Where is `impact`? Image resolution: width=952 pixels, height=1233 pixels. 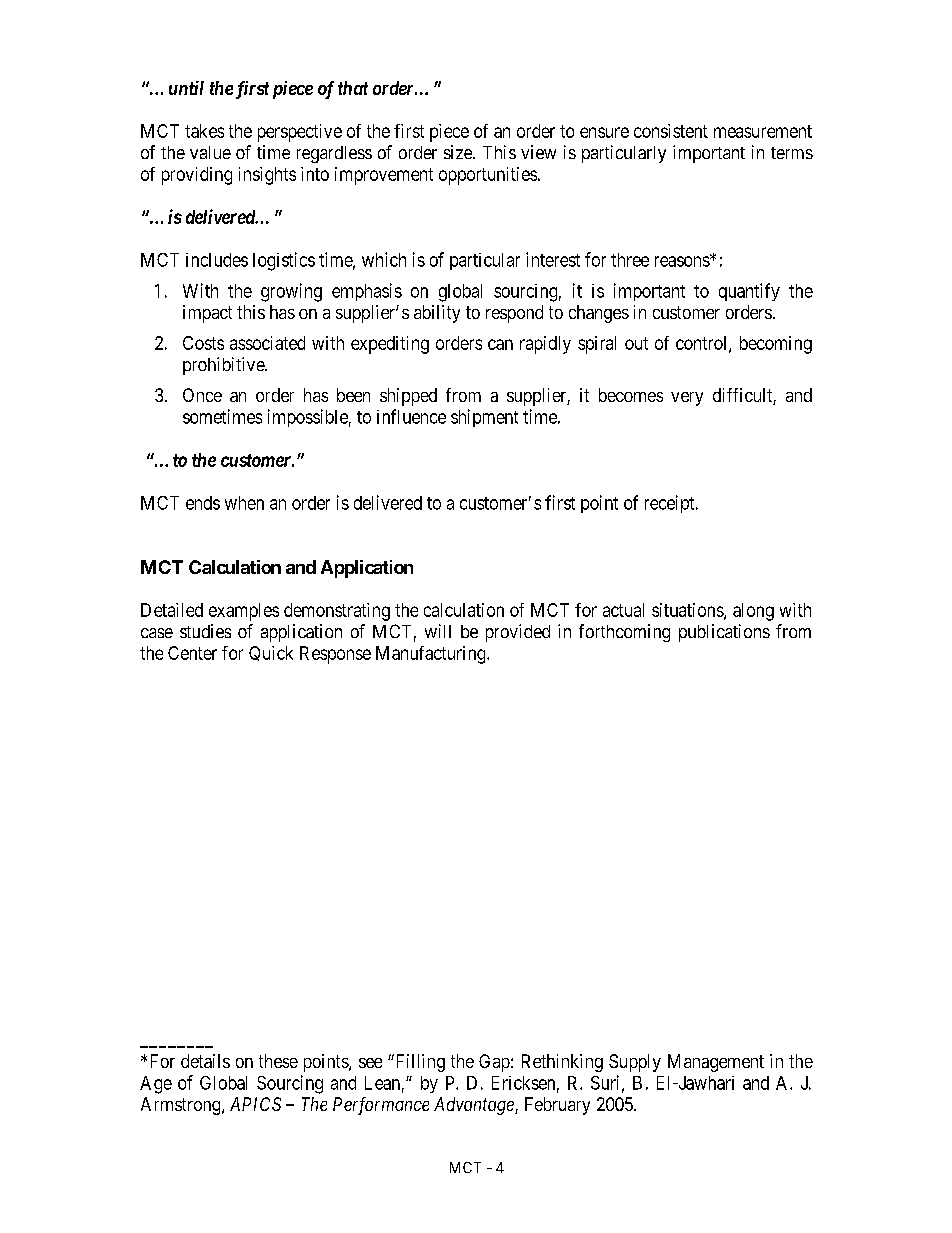 impact is located at coordinates (207, 314).
